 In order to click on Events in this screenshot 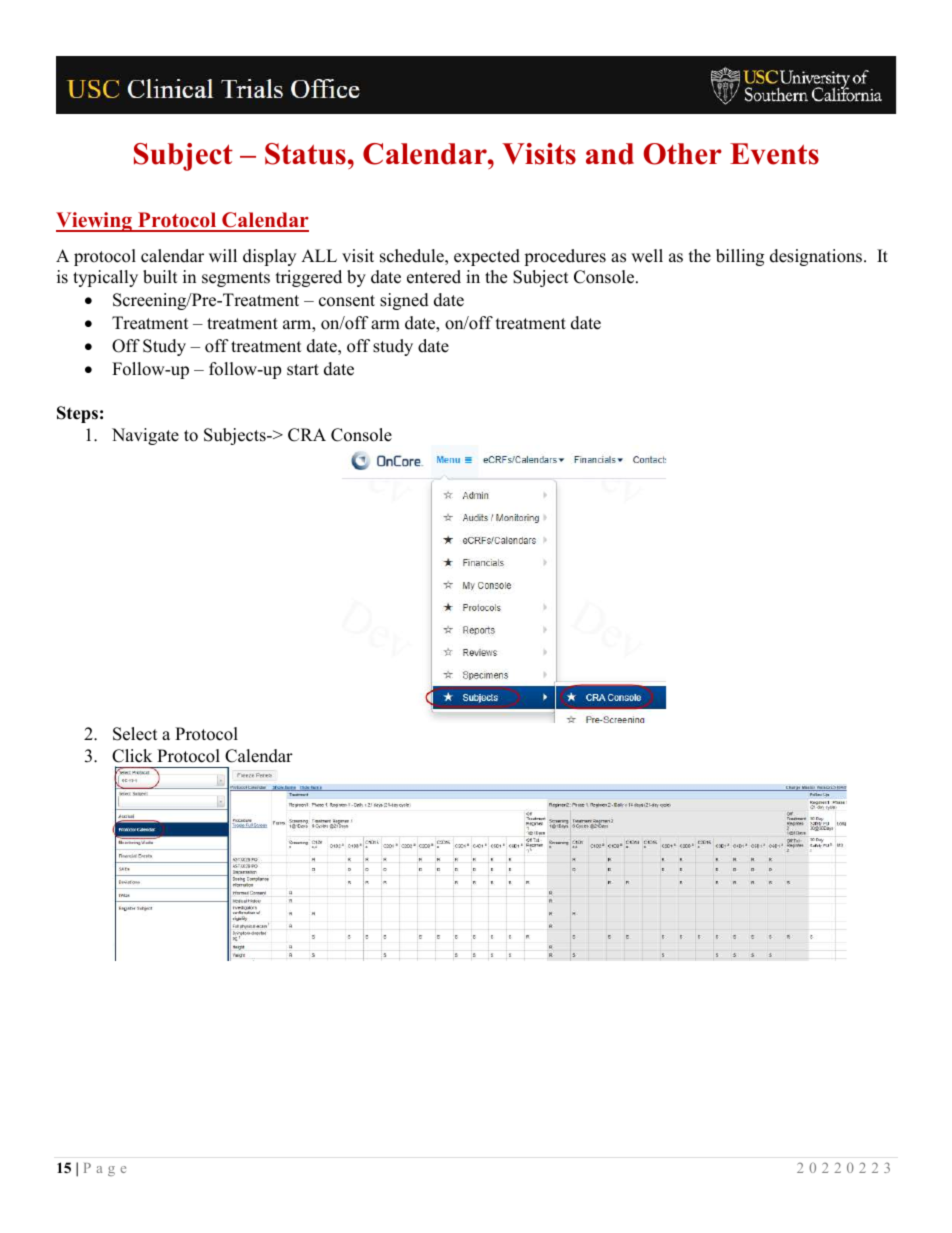, I will do `click(774, 154)`.
